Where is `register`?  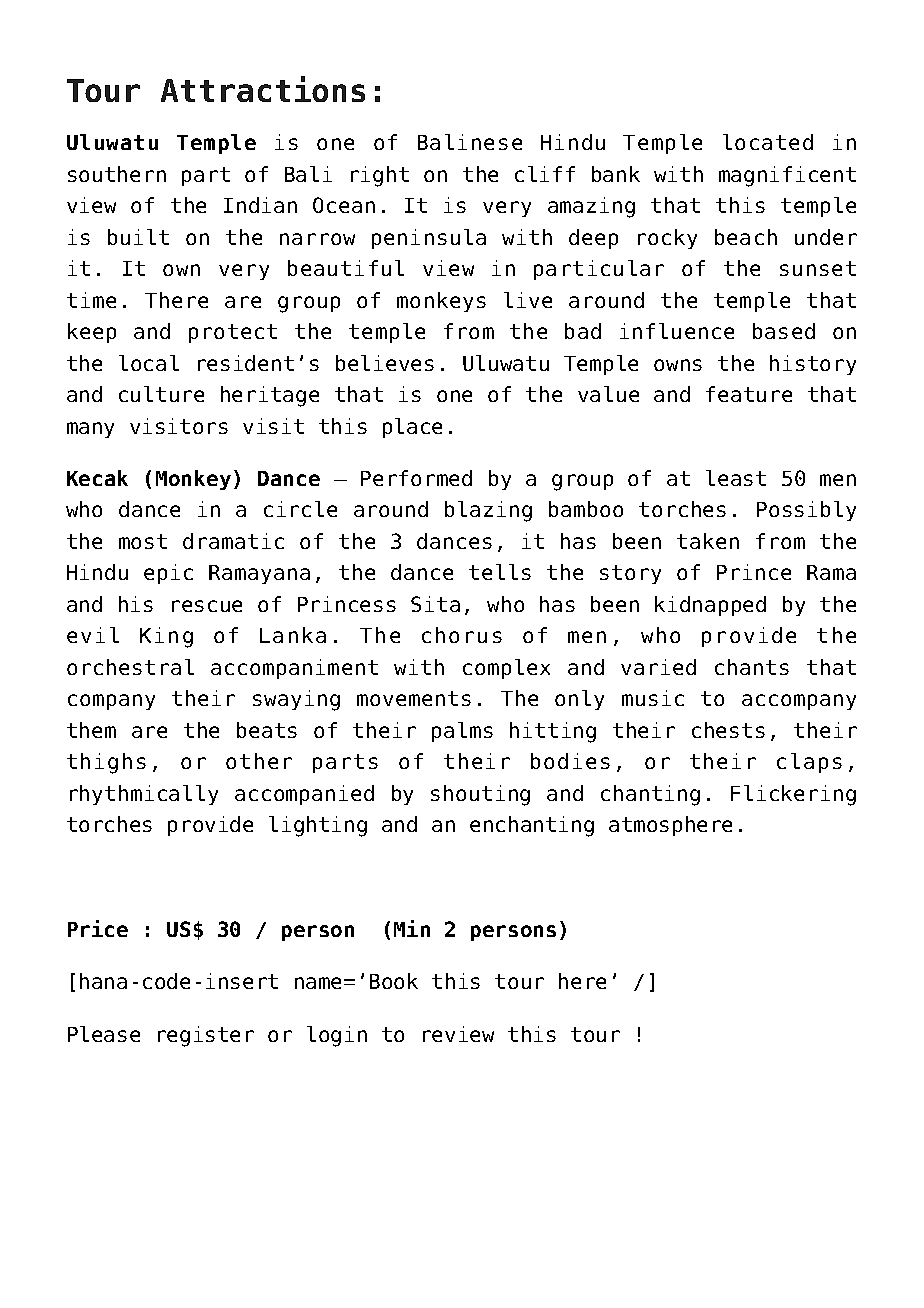
register is located at coordinates (206, 1036).
